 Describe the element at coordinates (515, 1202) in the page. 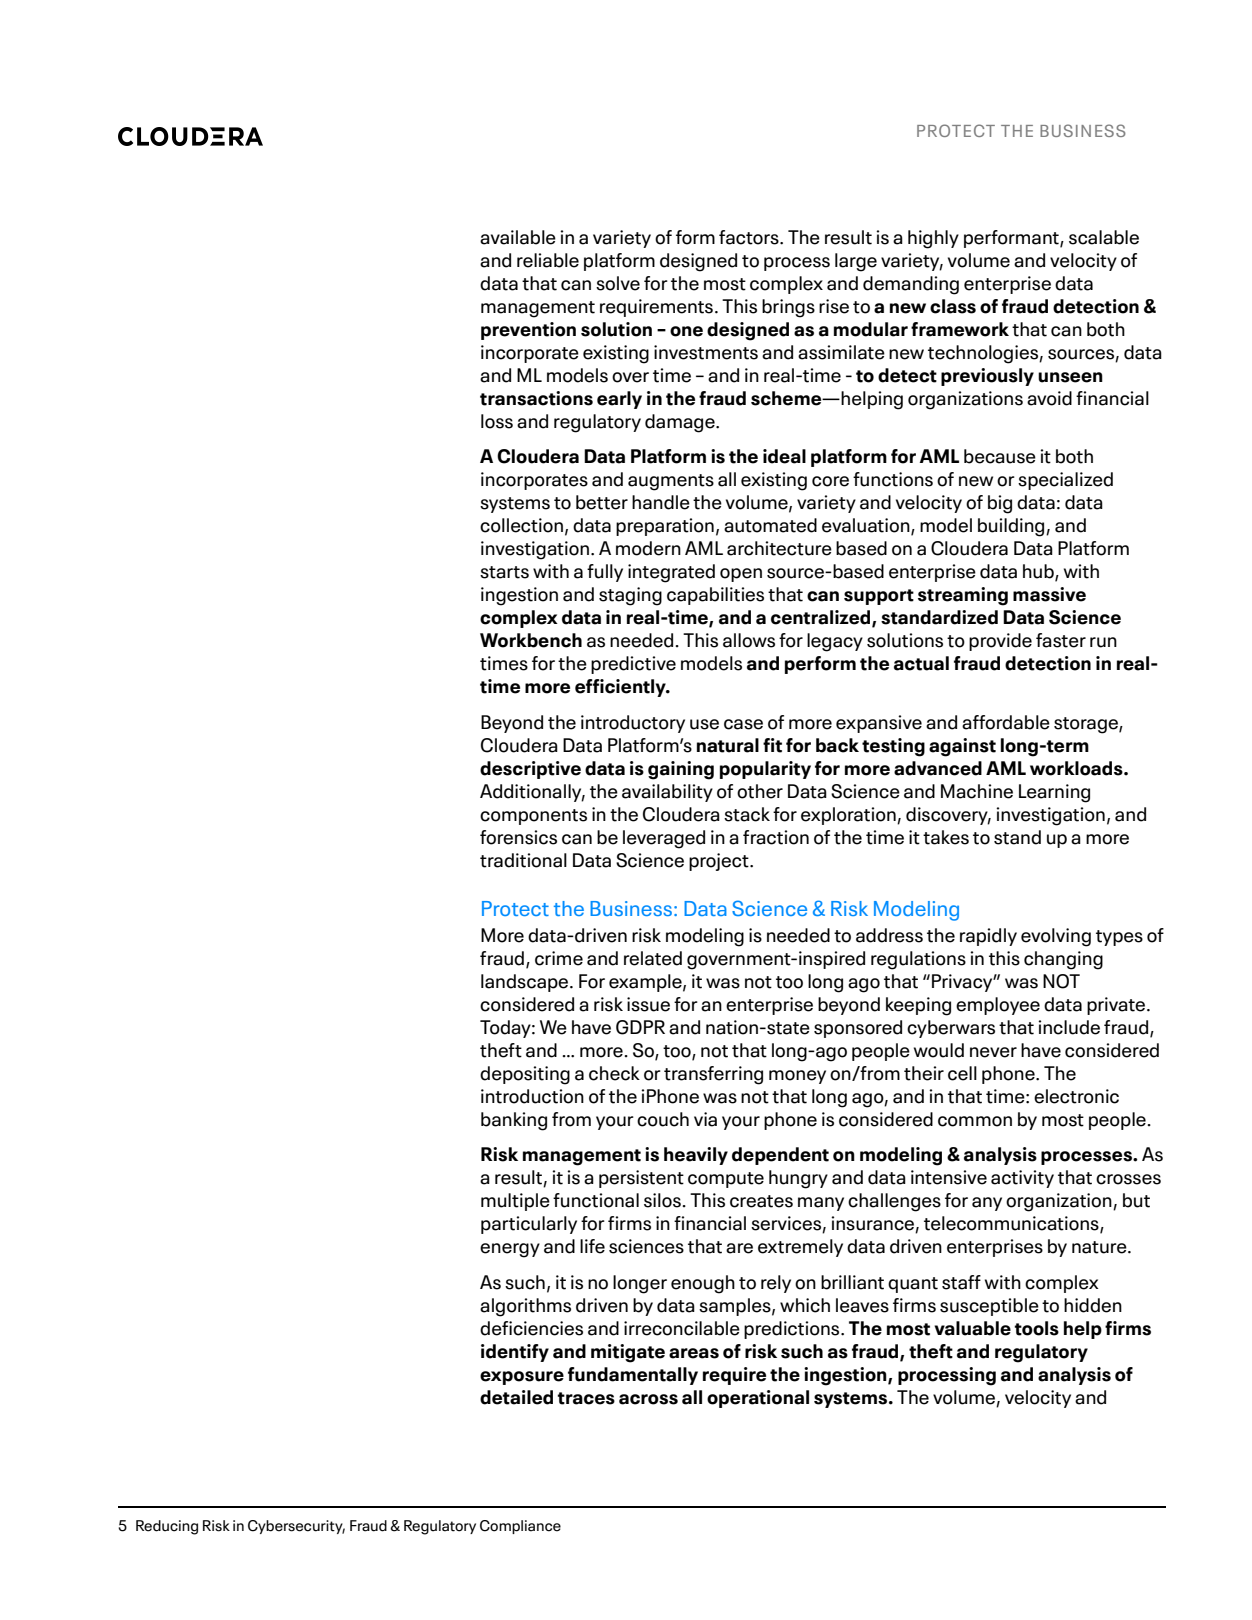

I see `multiple` at that location.
